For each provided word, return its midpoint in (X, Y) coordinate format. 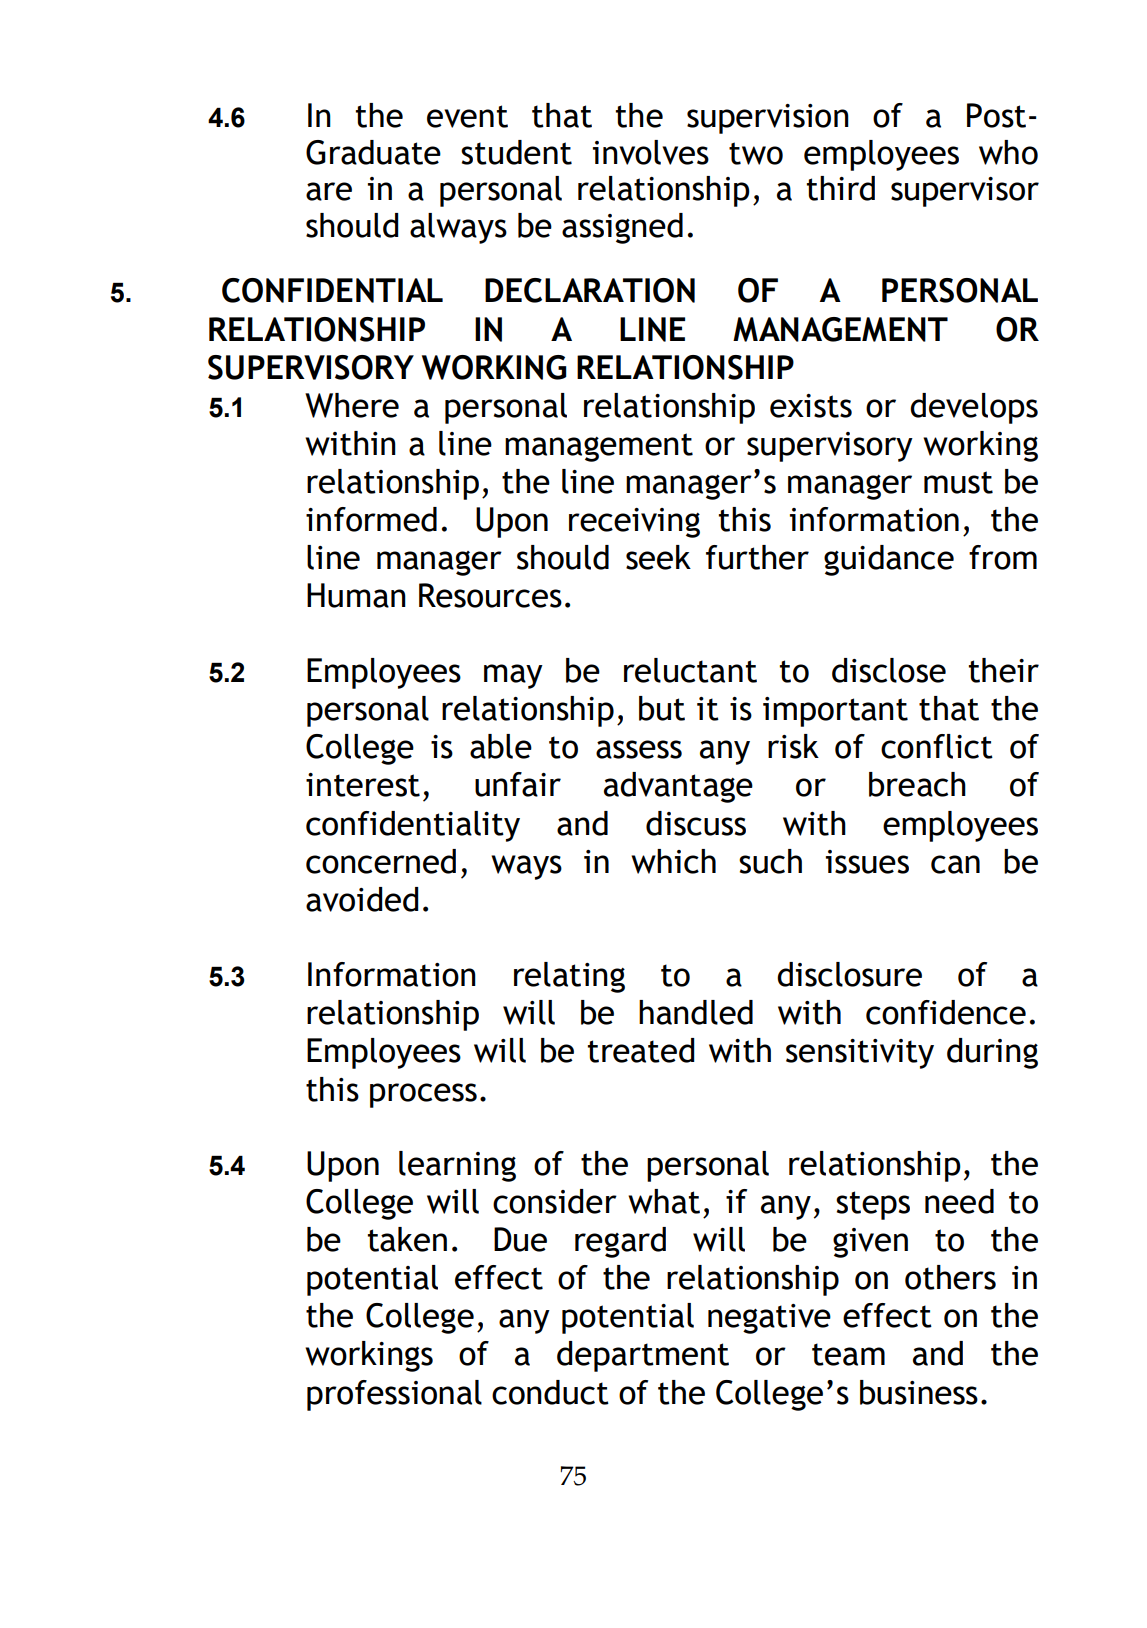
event (467, 116)
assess (639, 749)
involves (651, 152)
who (1008, 152)
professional (394, 1395)
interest (363, 785)
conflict (937, 746)
